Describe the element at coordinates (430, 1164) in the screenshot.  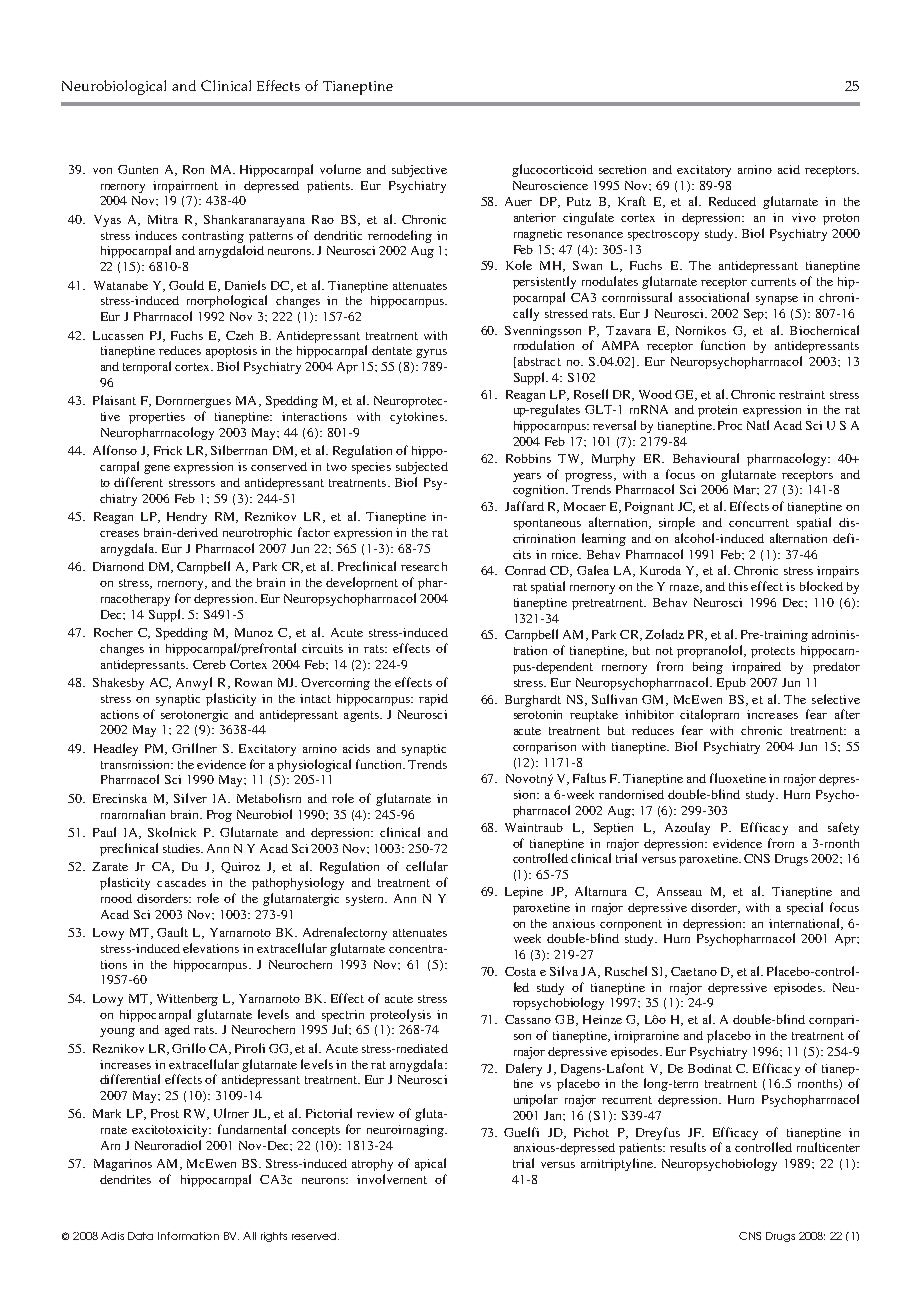
I see `apical` at that location.
